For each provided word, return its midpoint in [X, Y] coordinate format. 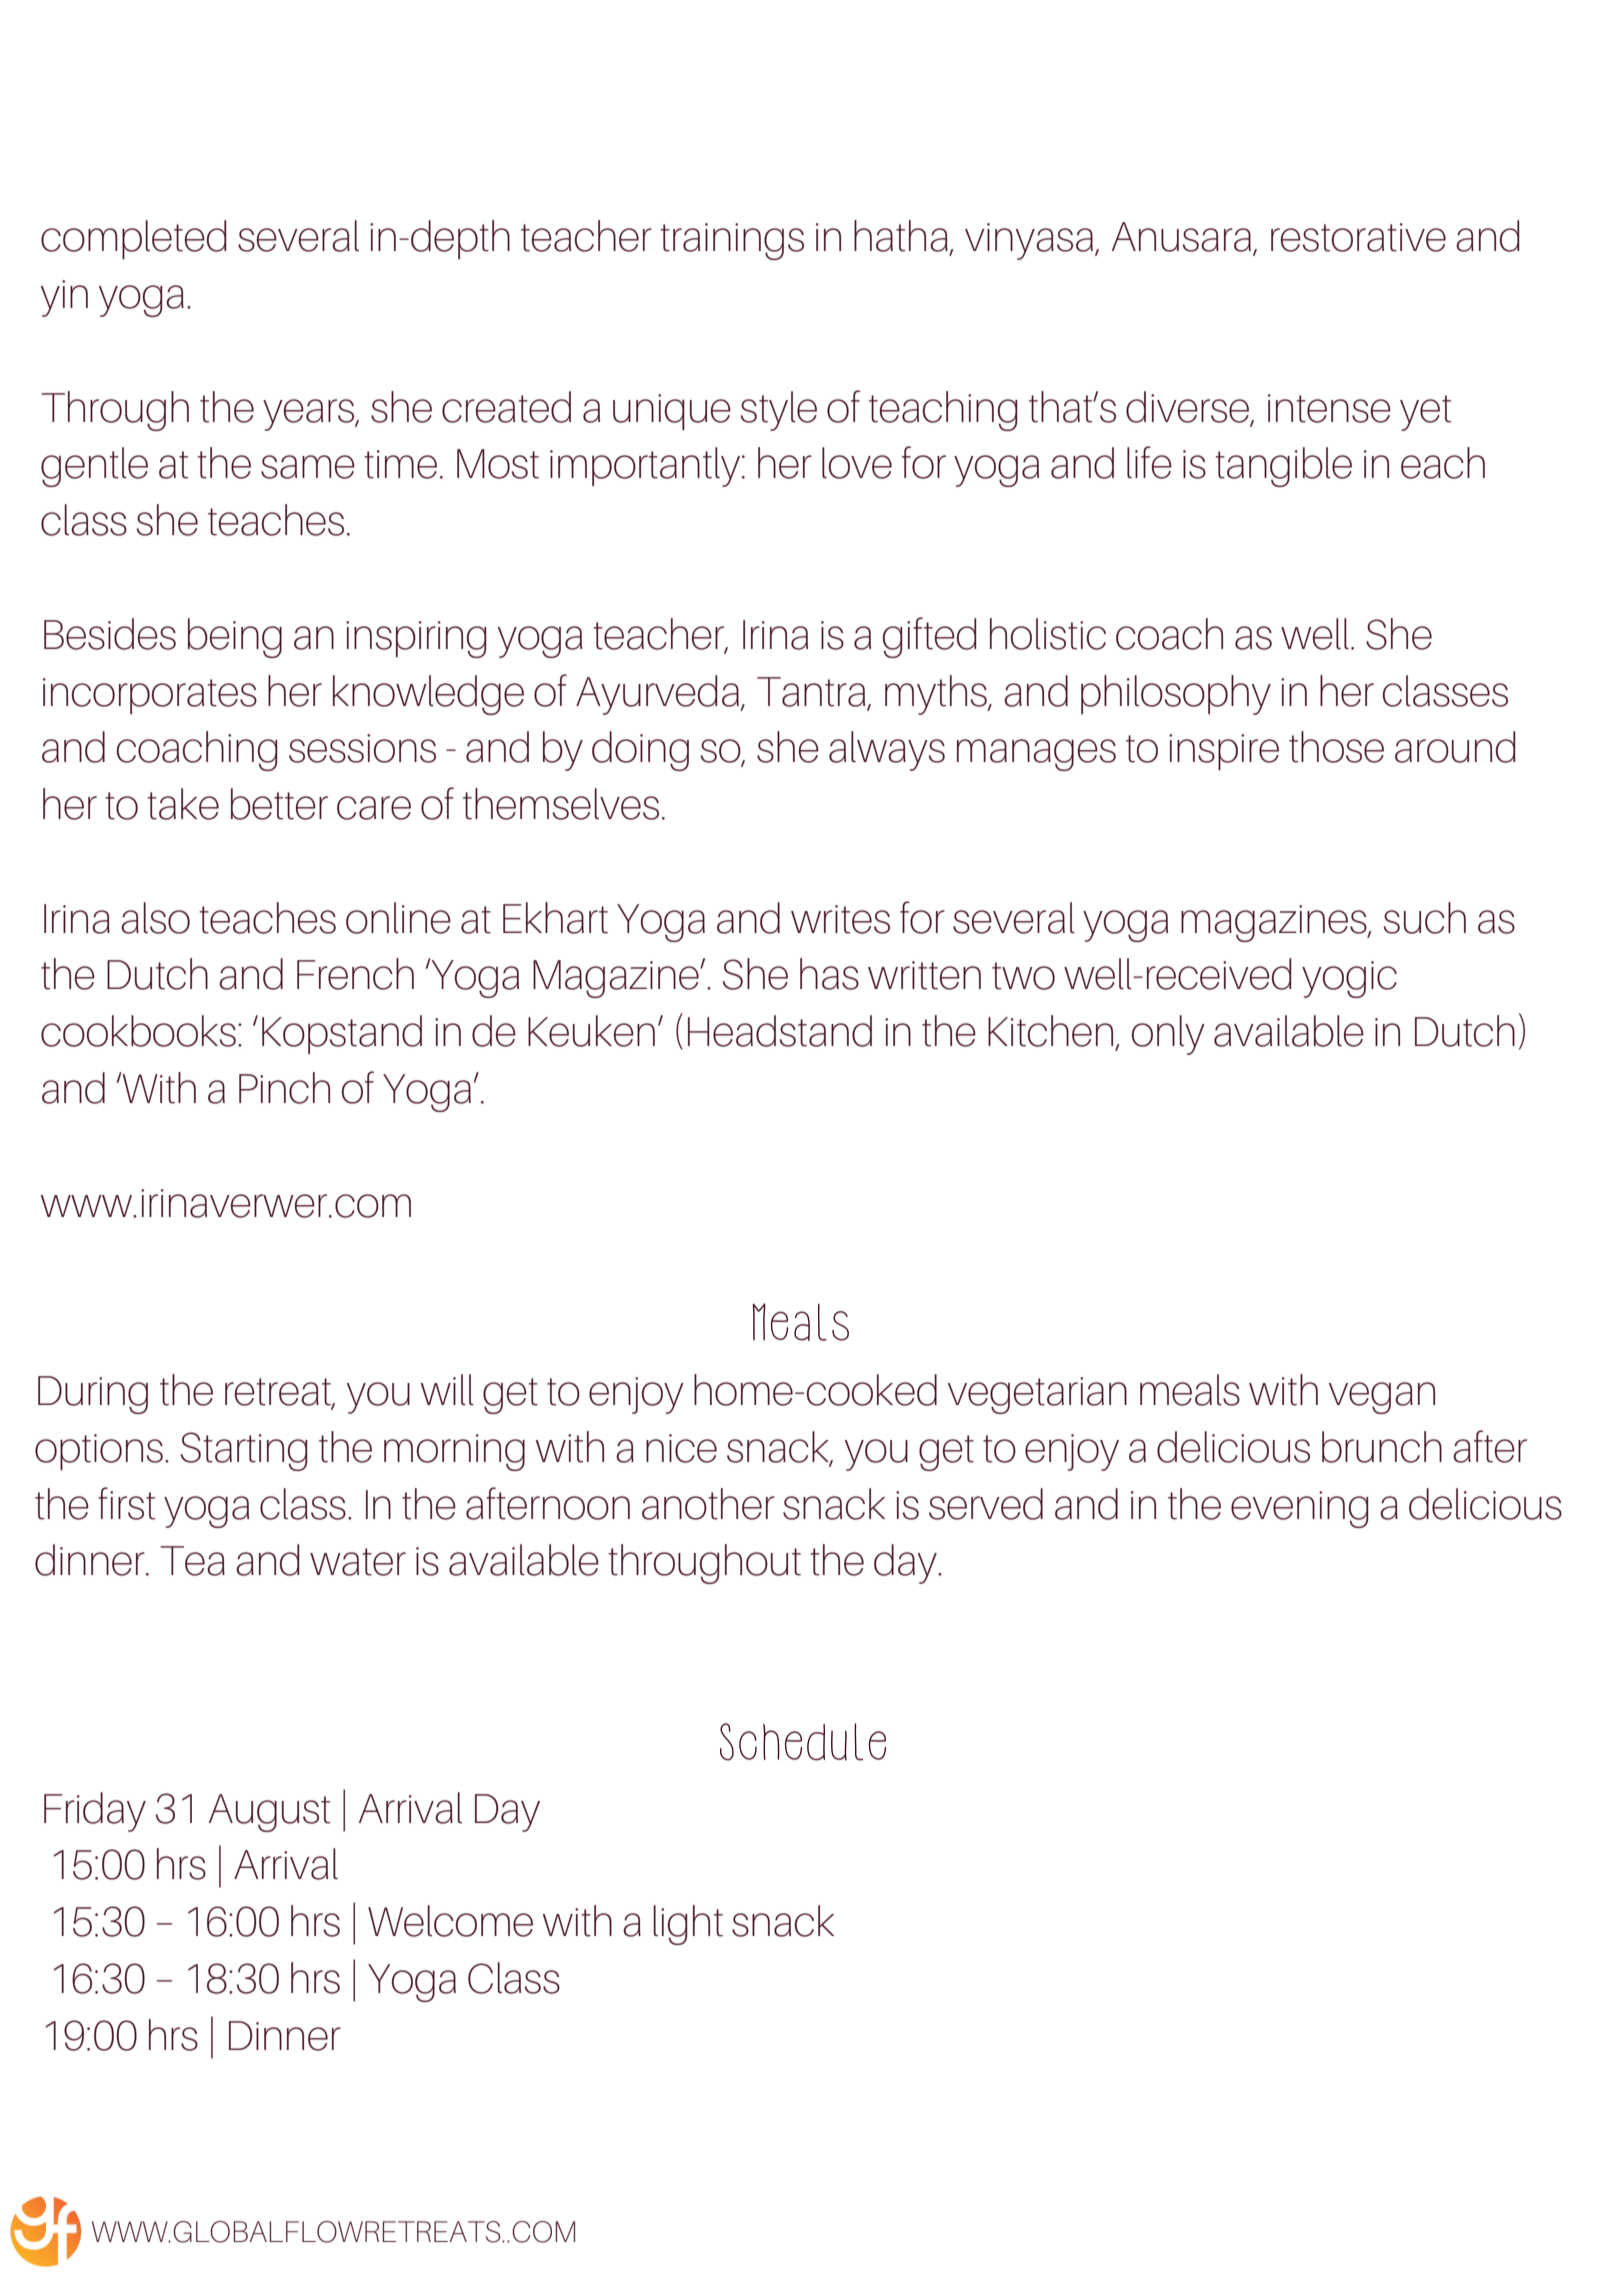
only [1168, 1035]
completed [133, 239]
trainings [732, 241]
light [688, 1925]
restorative [1358, 237]
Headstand [780, 1031]
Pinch [284, 1088]
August [269, 1813]
